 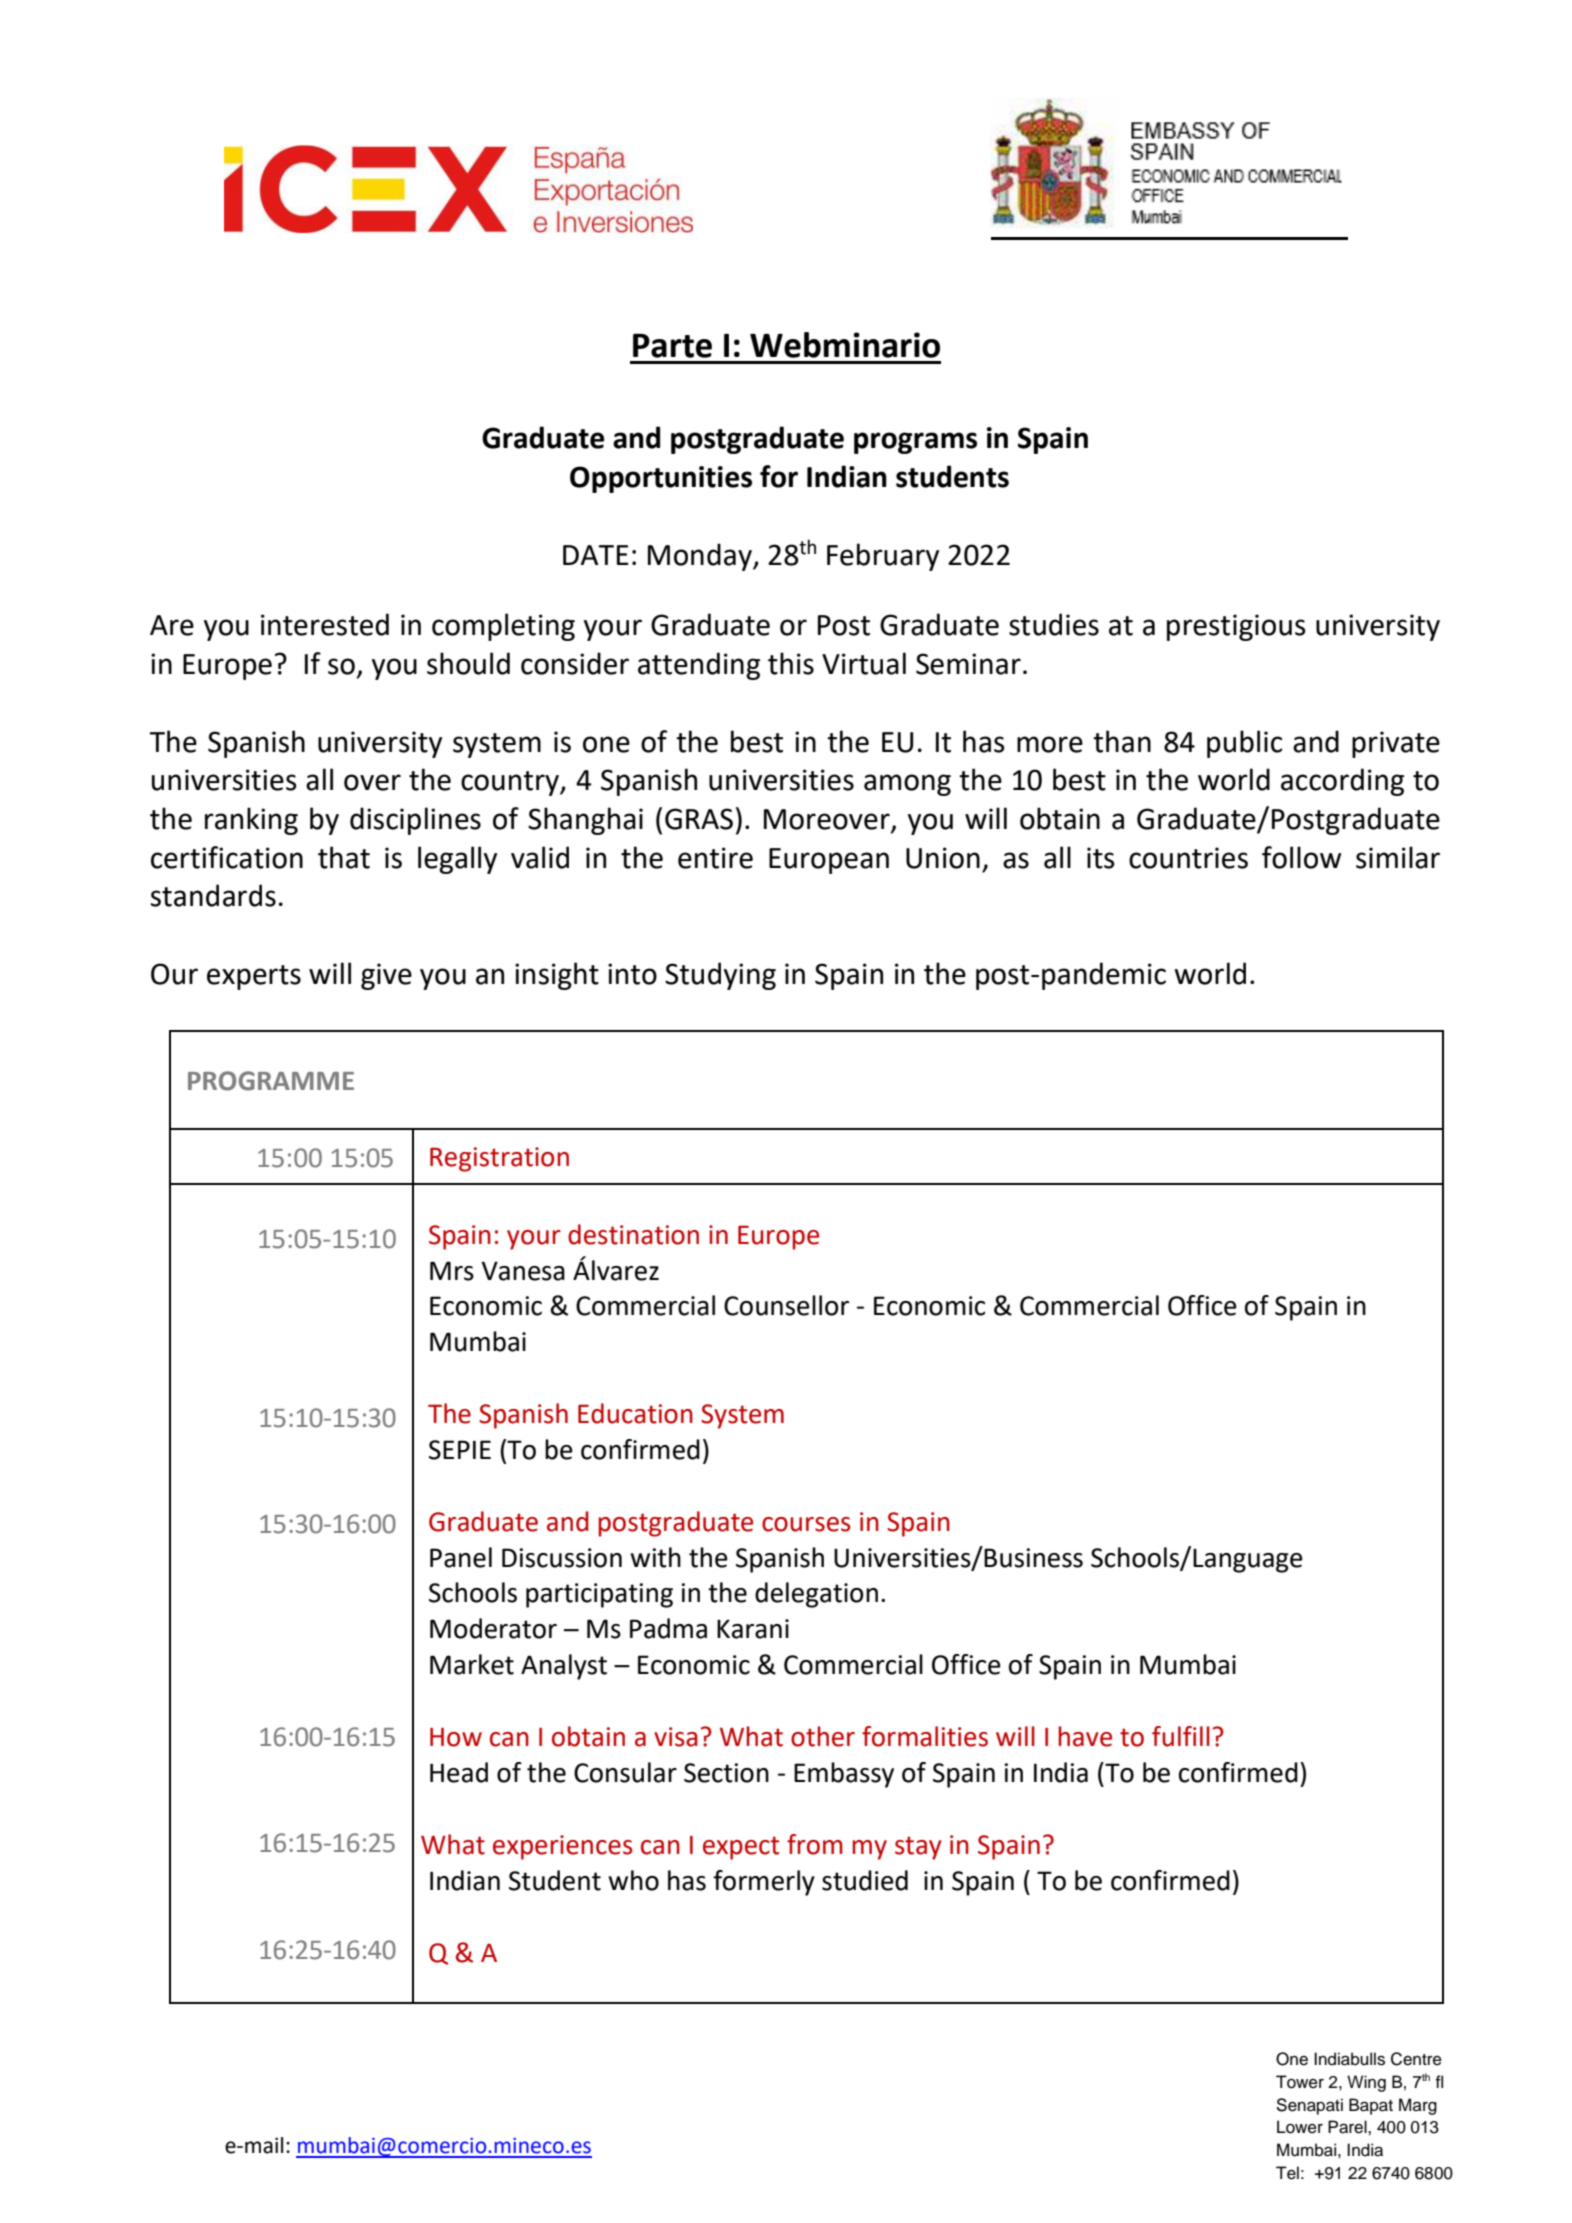 I want to click on countries, so click(x=1188, y=858).
